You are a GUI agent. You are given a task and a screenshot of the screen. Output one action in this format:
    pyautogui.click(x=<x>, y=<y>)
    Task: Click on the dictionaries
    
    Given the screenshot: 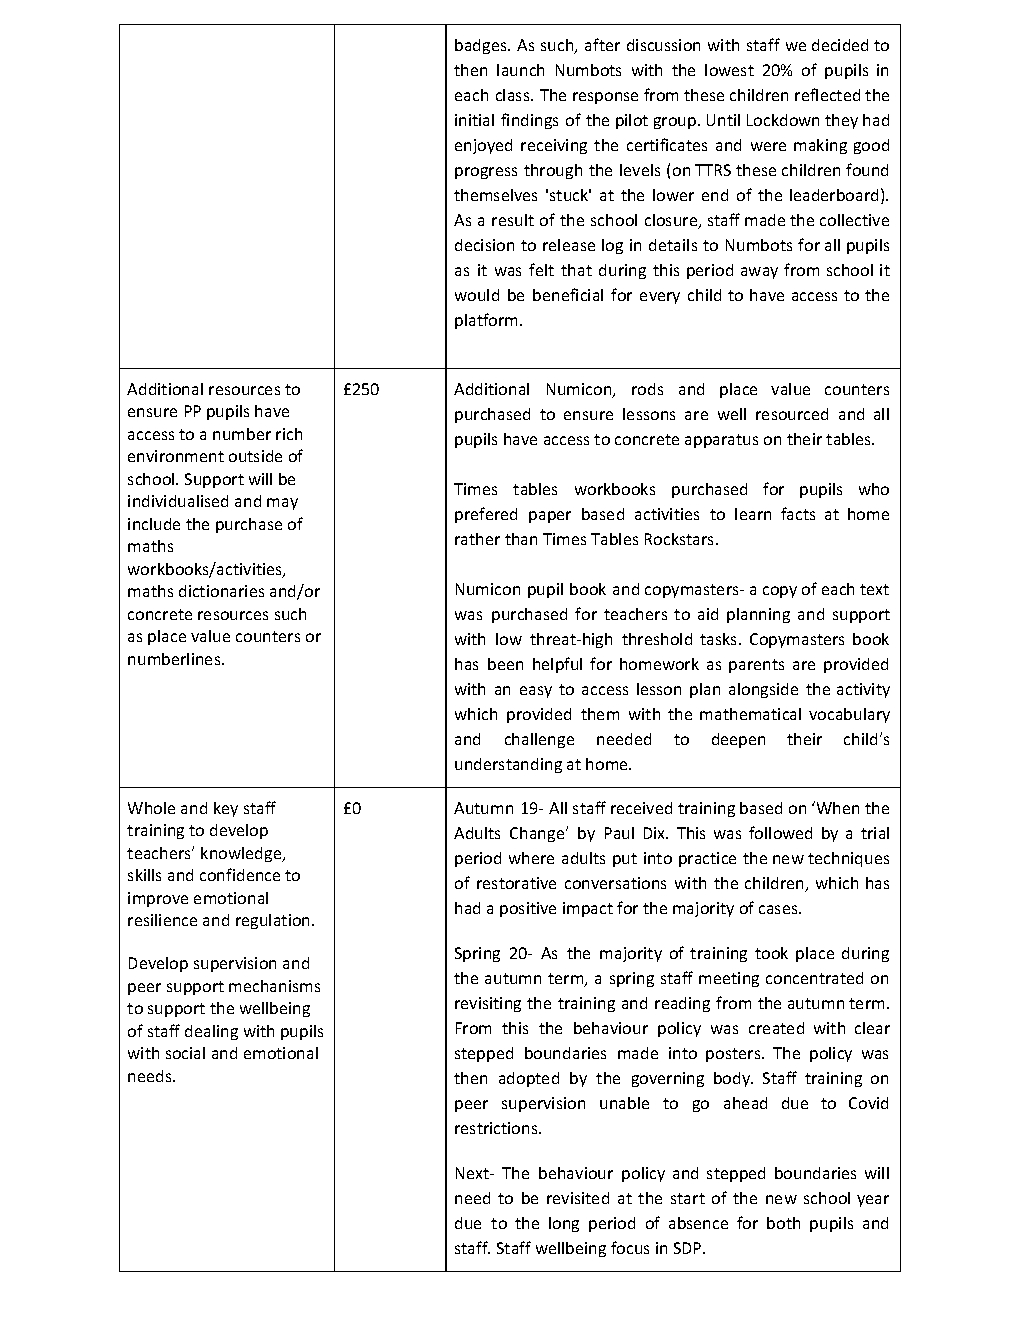 What is the action you would take?
    pyautogui.click(x=221, y=591)
